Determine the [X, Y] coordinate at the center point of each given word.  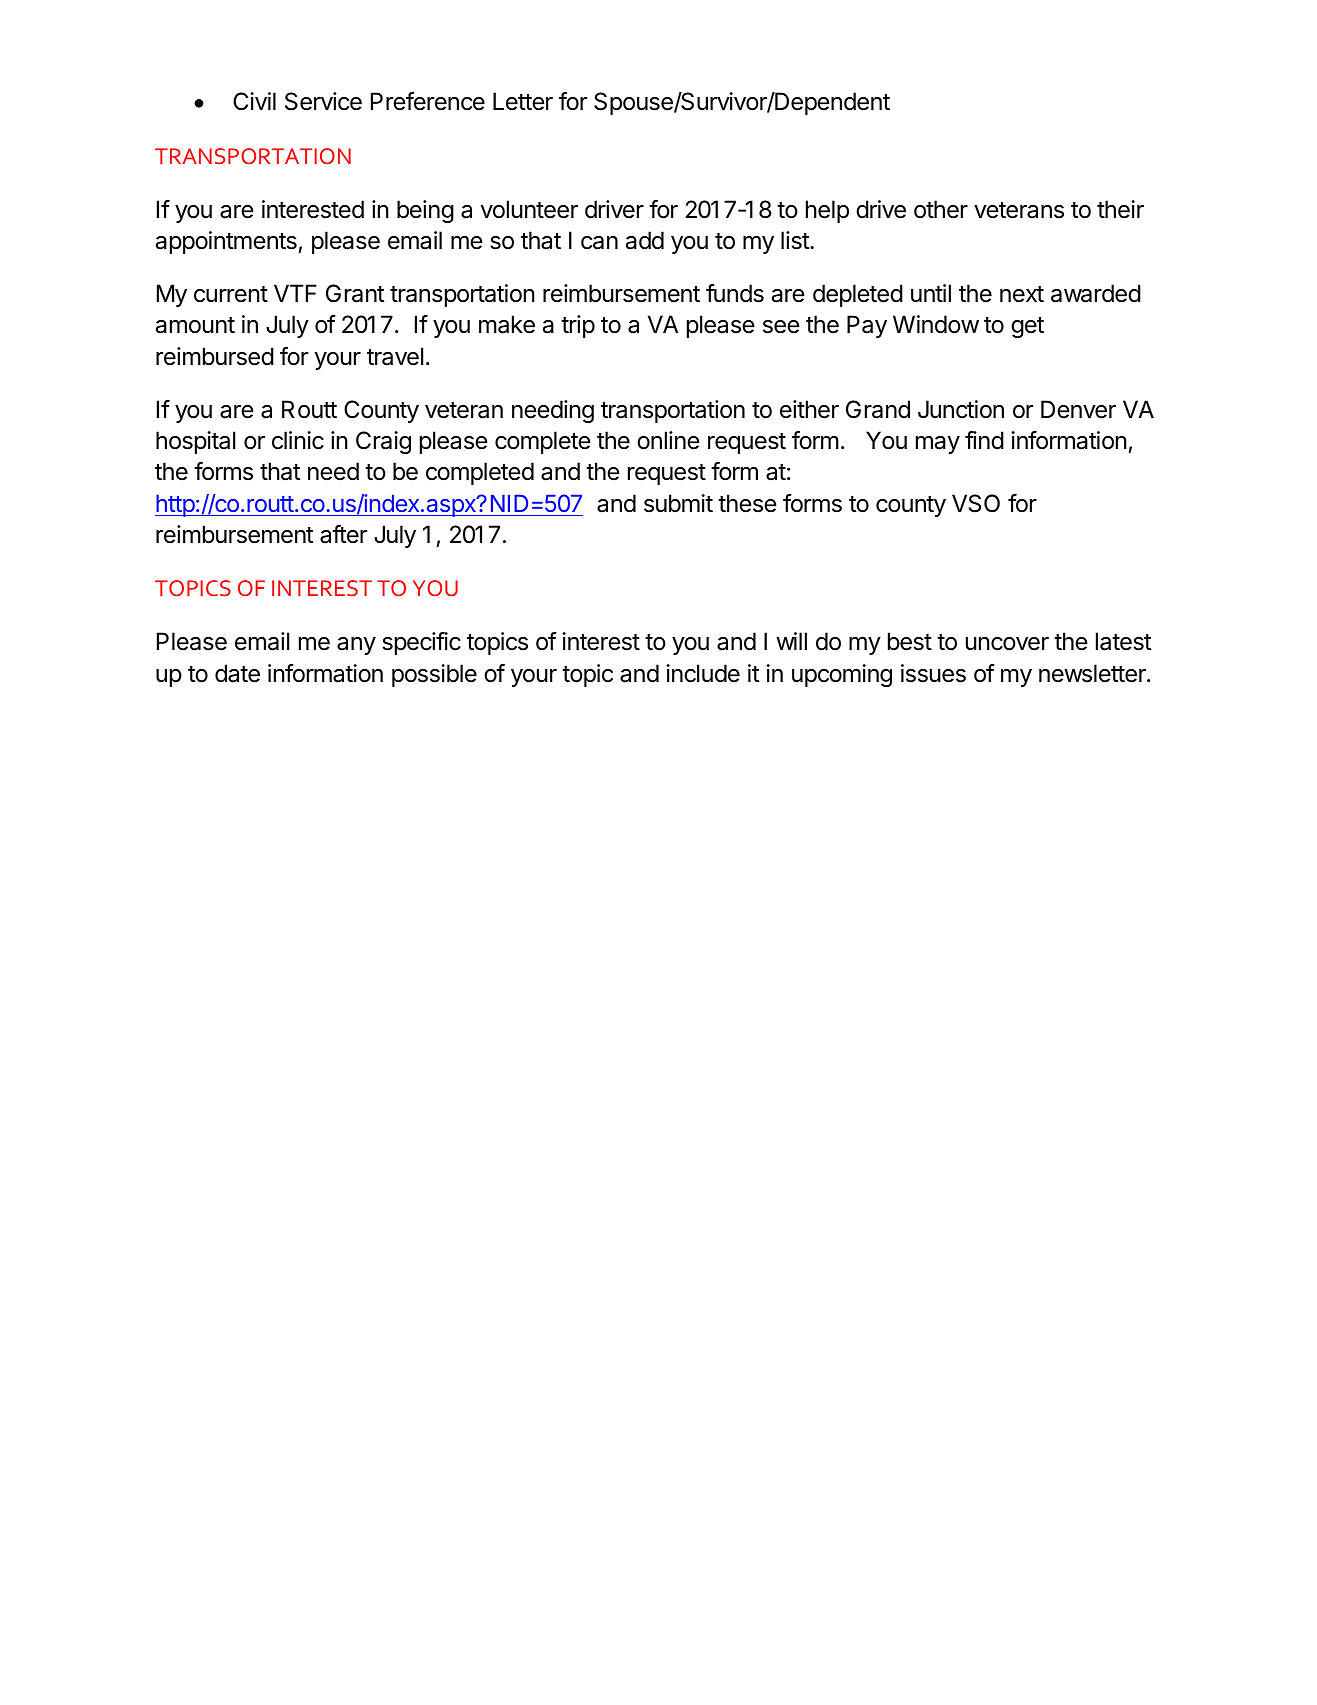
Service [323, 101]
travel [395, 356]
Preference [428, 101]
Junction [961, 409]
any [356, 646]
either [809, 409]
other [941, 209]
